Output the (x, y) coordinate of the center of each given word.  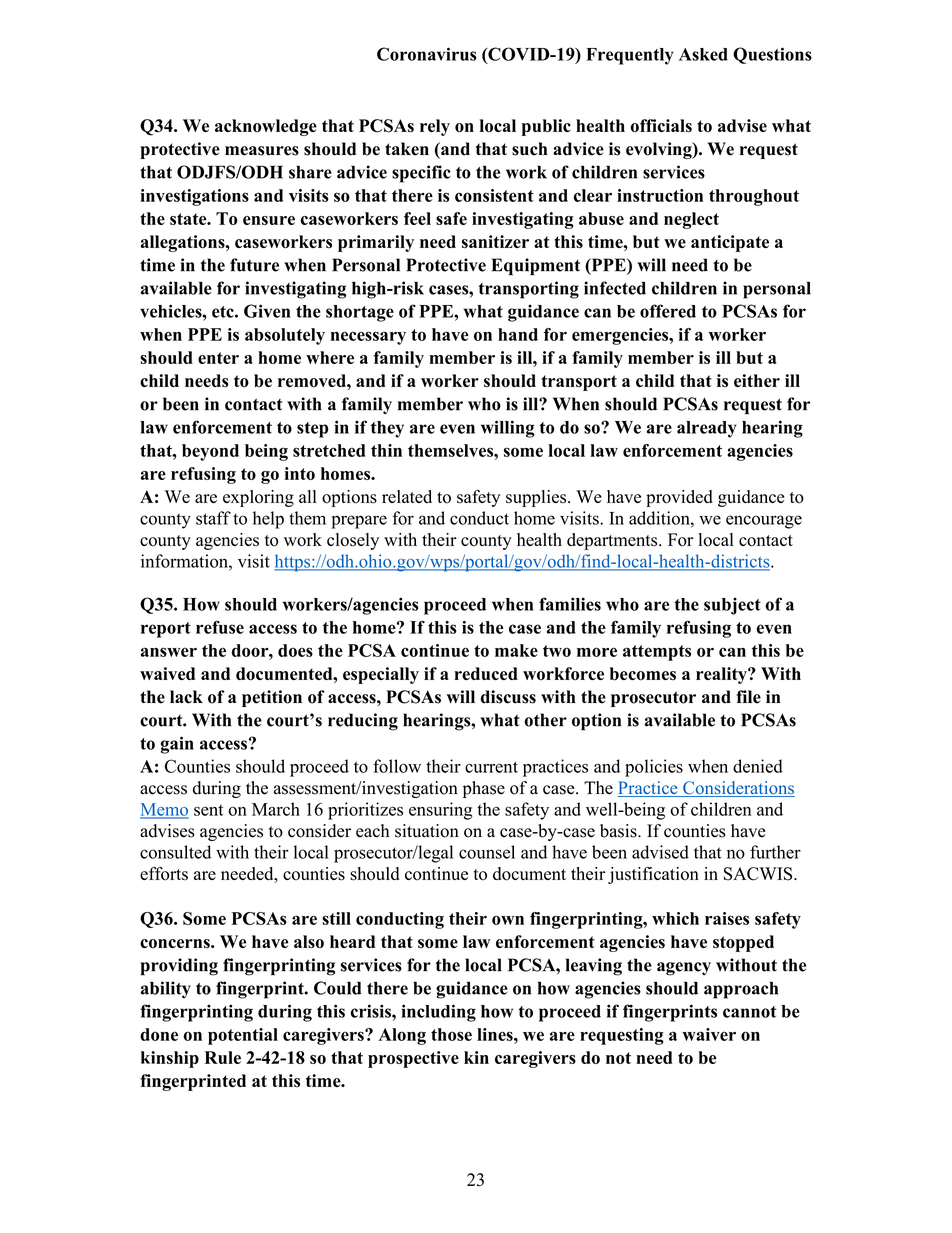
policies (654, 768)
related (407, 496)
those (451, 1034)
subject (732, 606)
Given (267, 311)
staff (213, 518)
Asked (703, 54)
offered (668, 311)
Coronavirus (427, 54)
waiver (709, 1034)
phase (484, 789)
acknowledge (266, 127)
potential (243, 1036)
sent (208, 810)
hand (518, 334)
